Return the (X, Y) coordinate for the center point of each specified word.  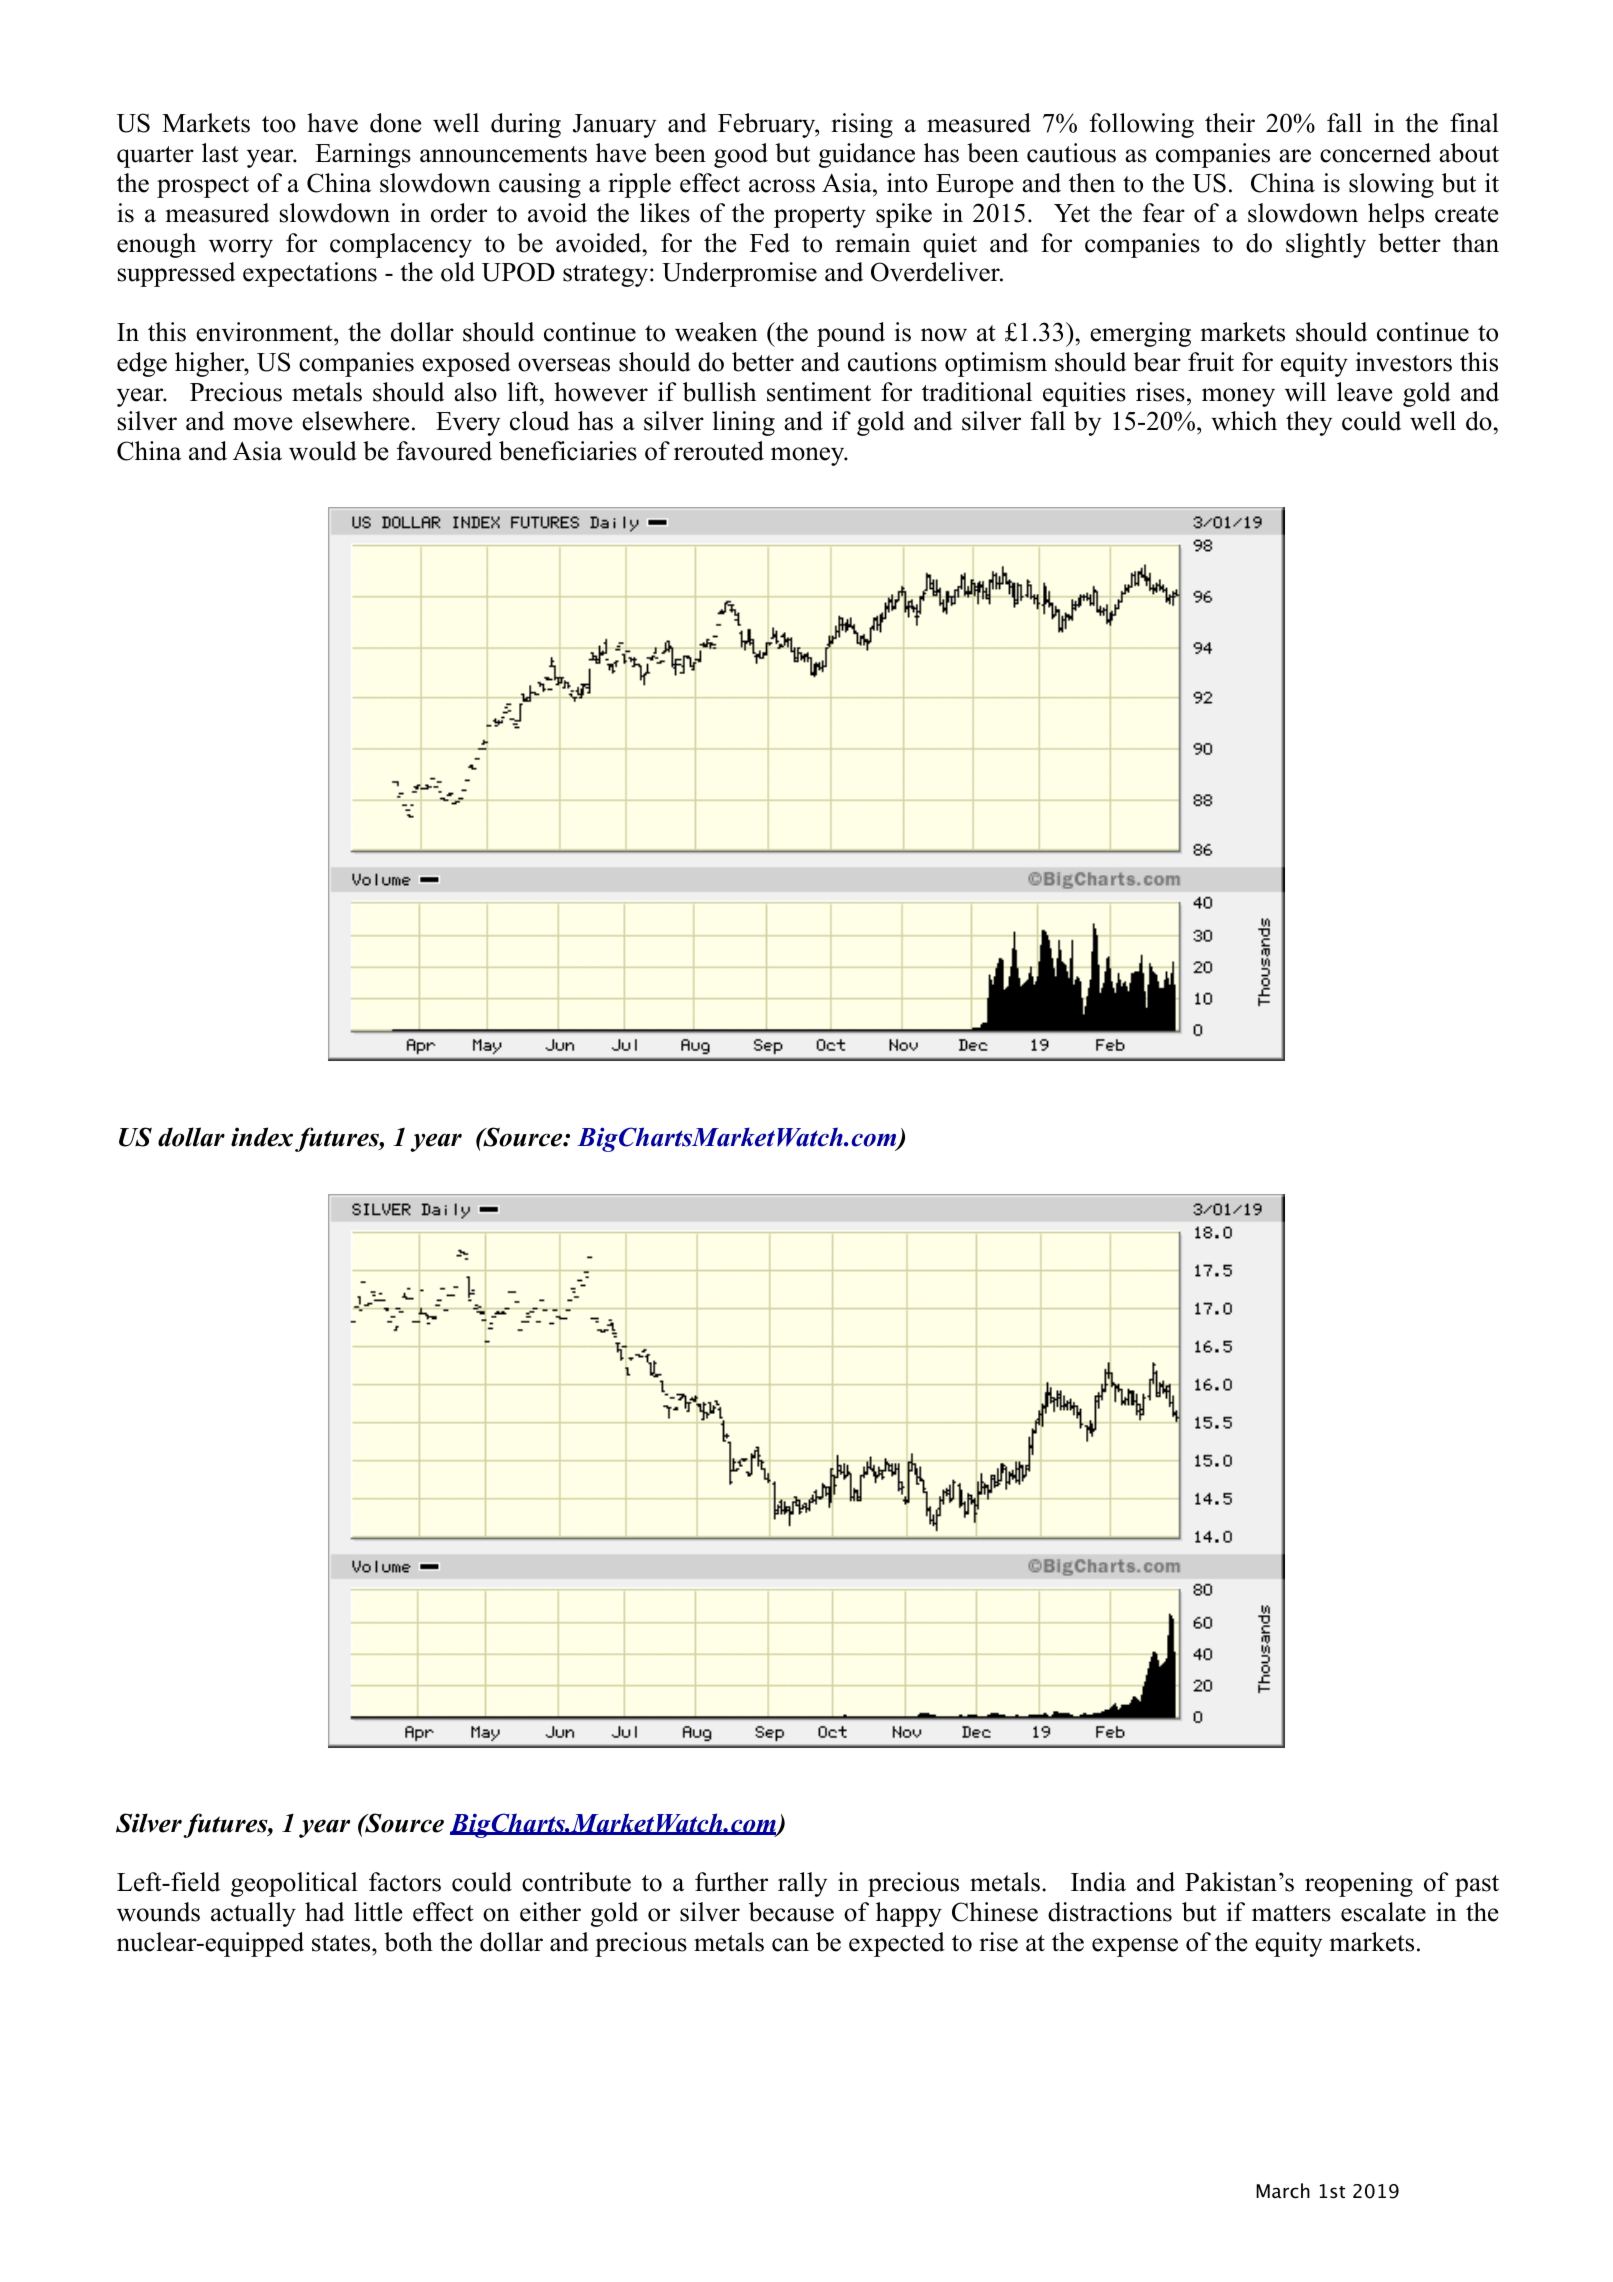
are (1295, 156)
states (342, 1943)
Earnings (363, 155)
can (790, 1945)
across (782, 186)
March (1283, 2191)
